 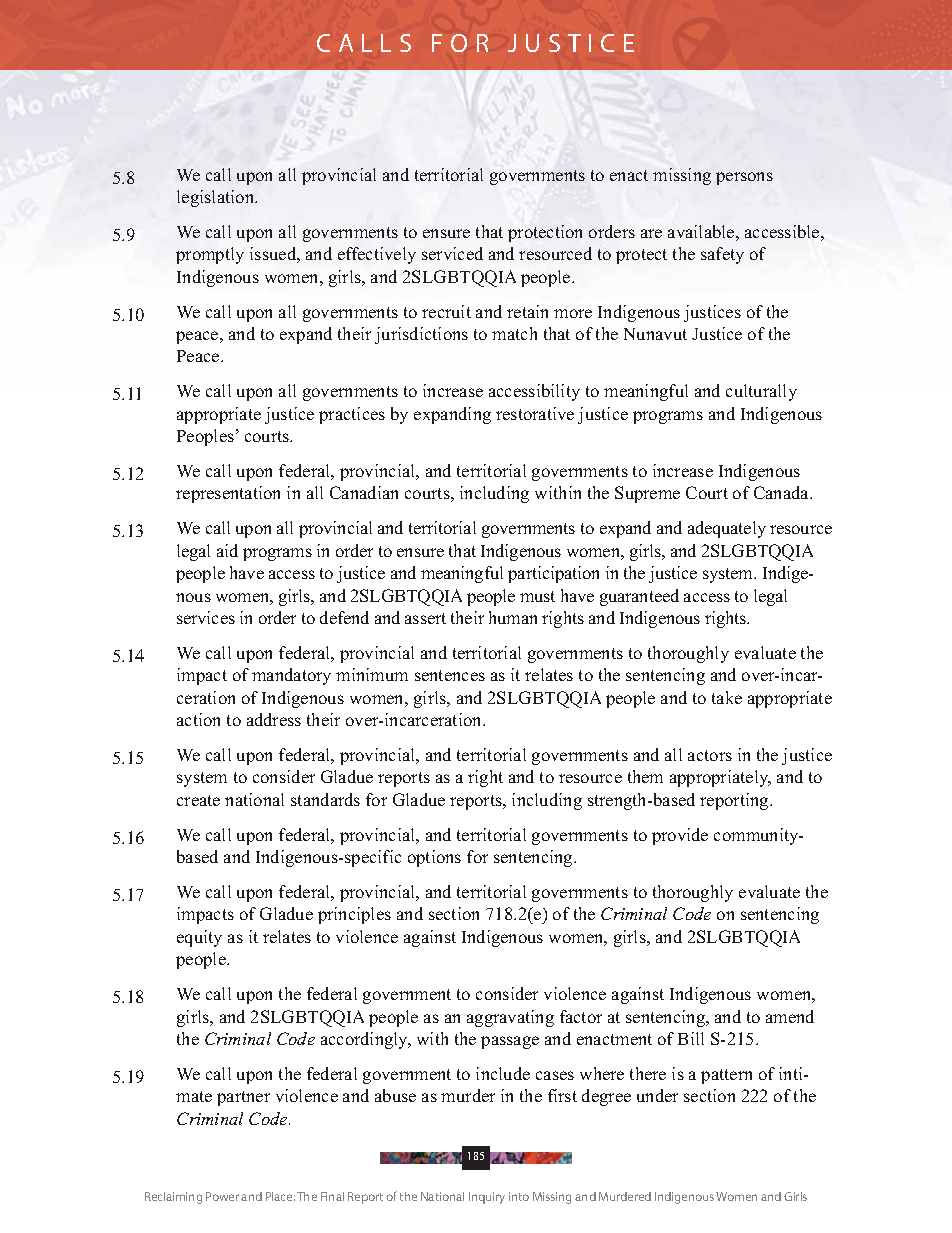 I want to click on address, so click(x=274, y=719).
